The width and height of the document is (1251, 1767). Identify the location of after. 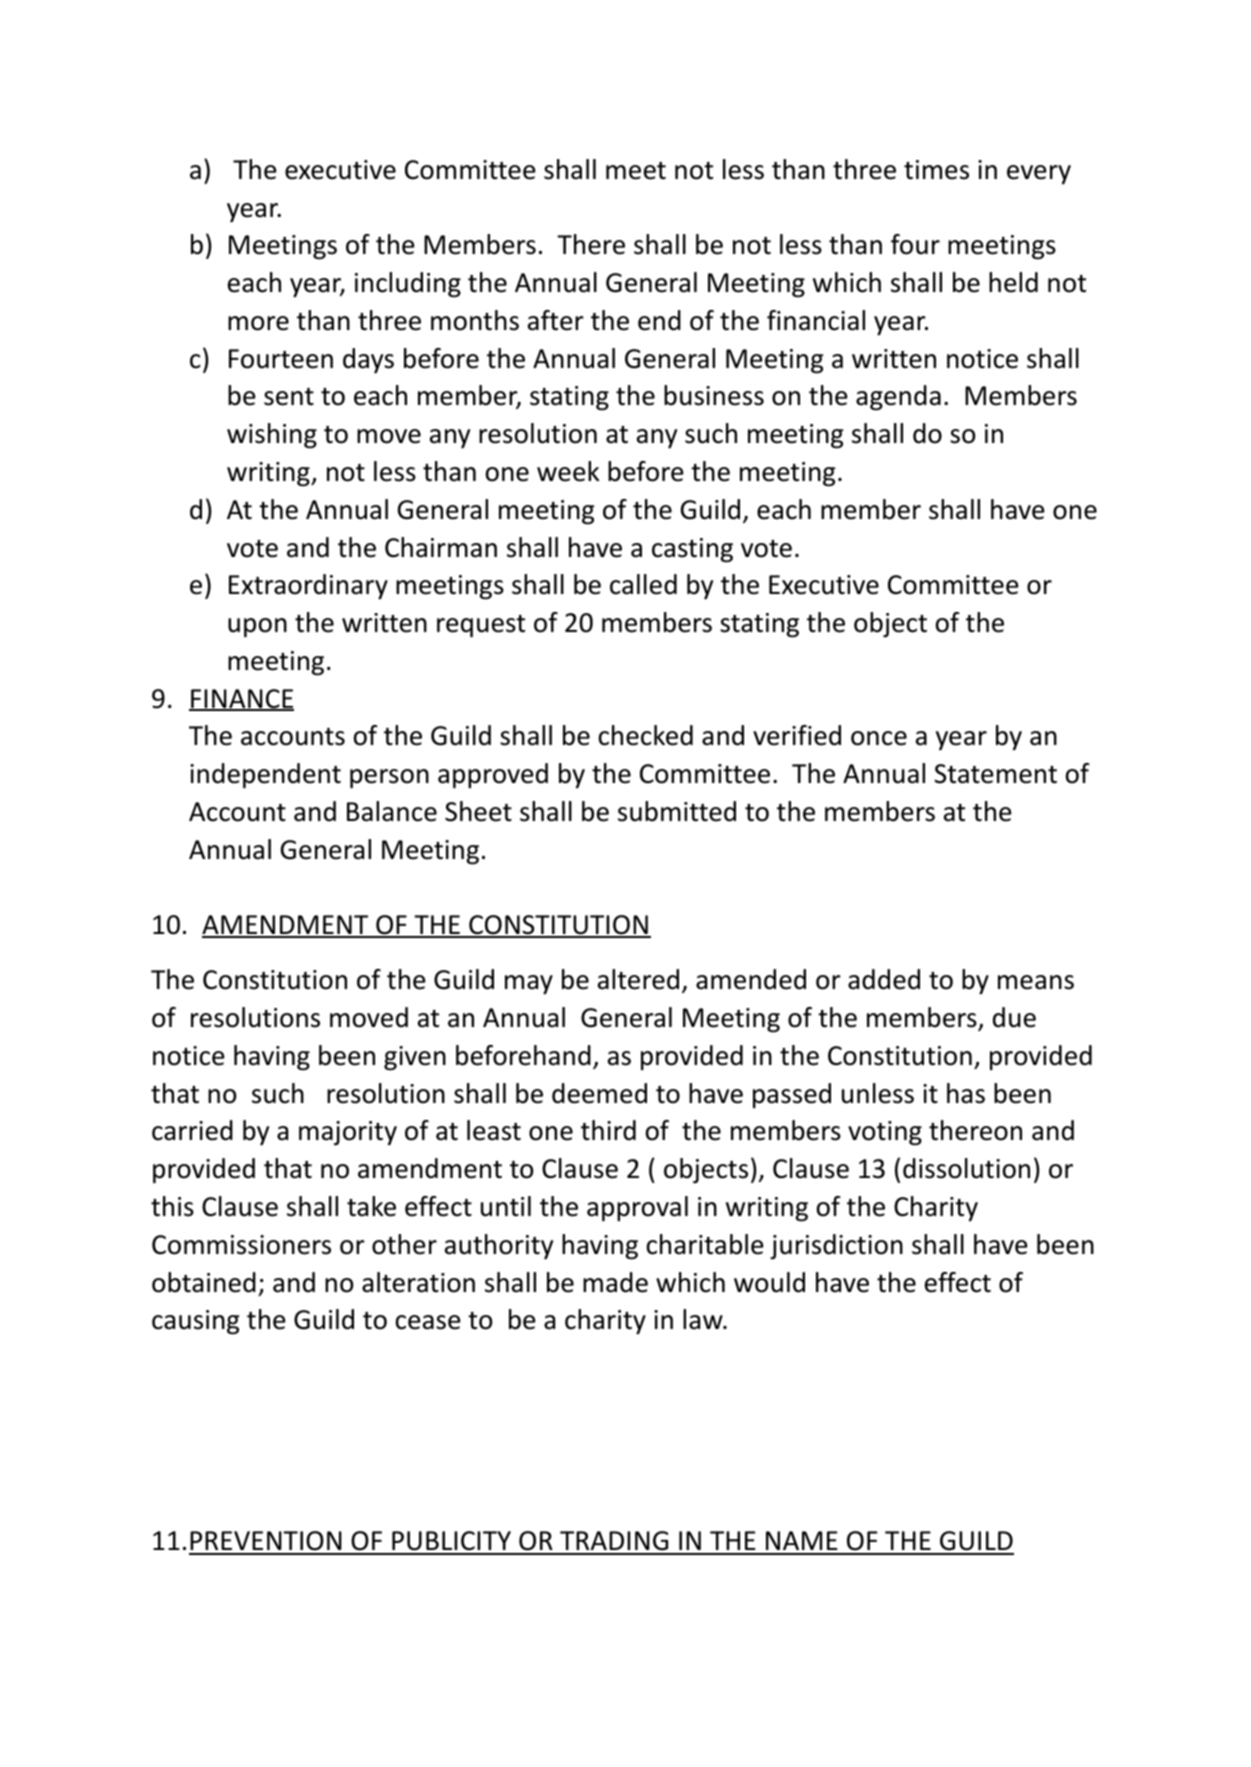
(556, 320).
